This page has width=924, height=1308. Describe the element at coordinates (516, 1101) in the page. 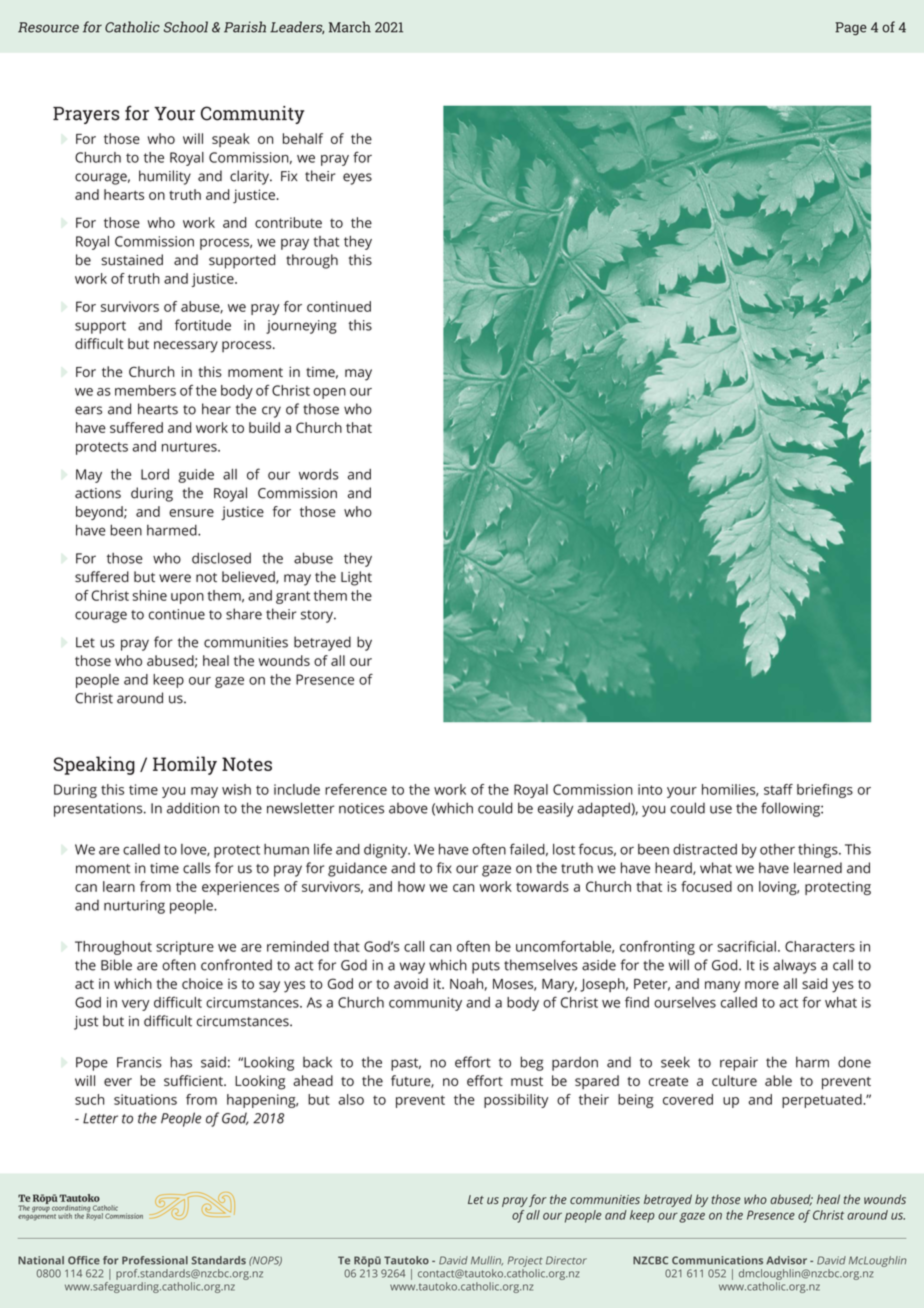

I see `possibility` at that location.
